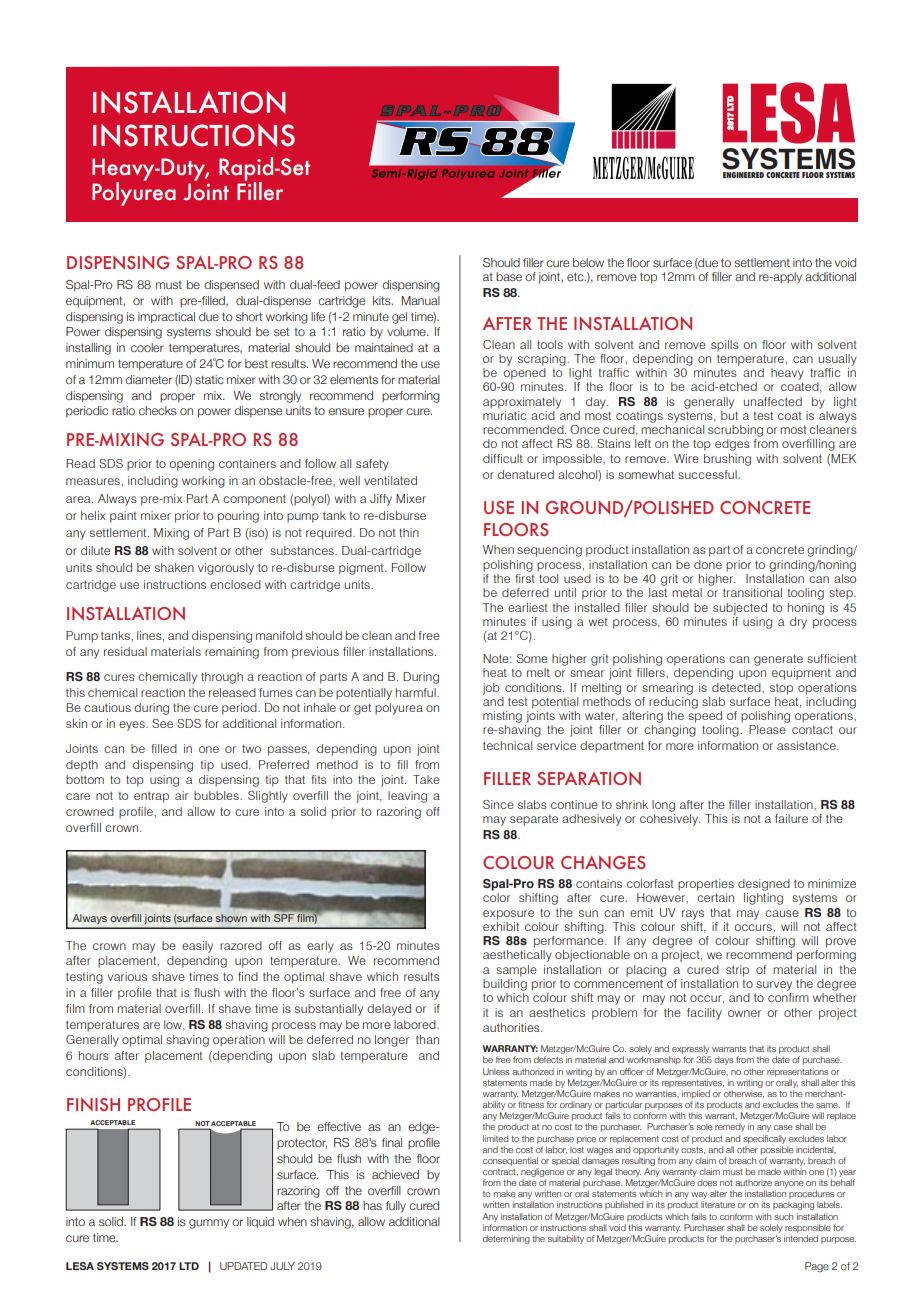 This page has height=1308, width=924. What do you see at coordinates (503, 458) in the page?
I see `difficult` at bounding box center [503, 458].
